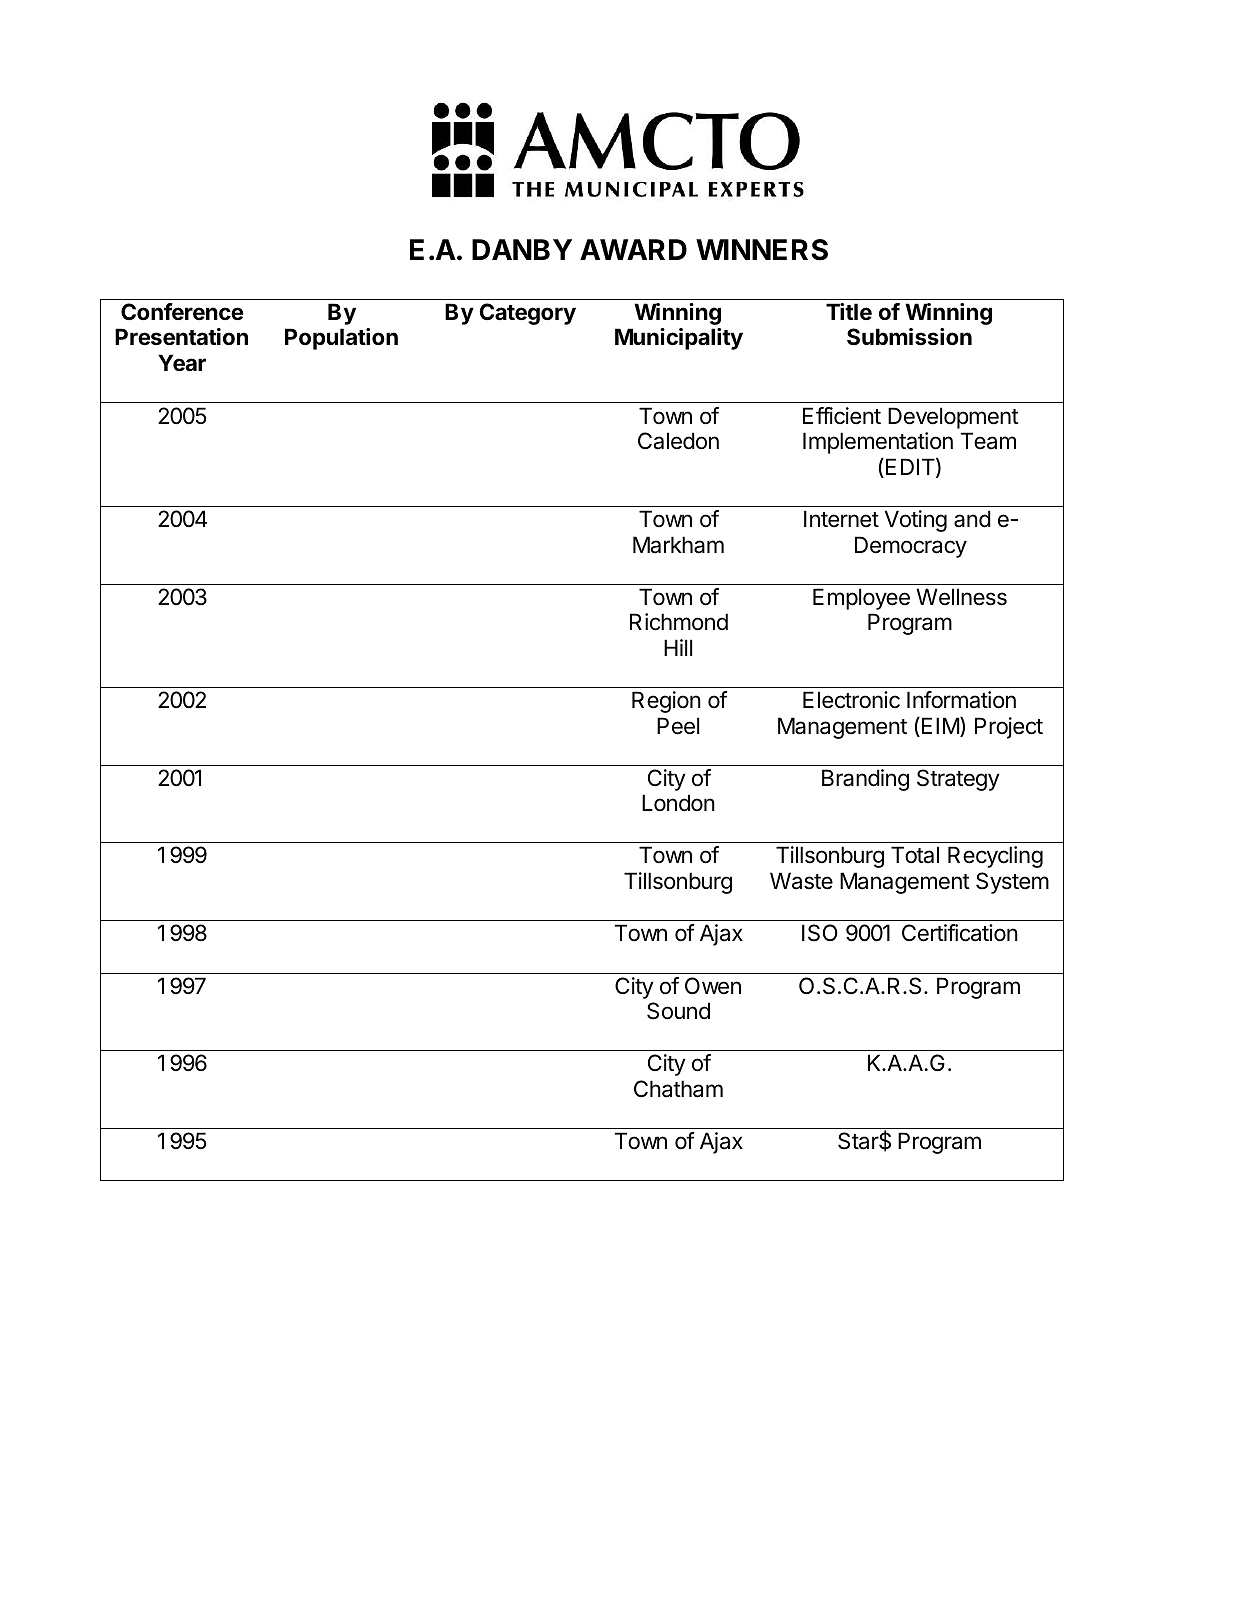  What do you see at coordinates (678, 1011) in the screenshot?
I see `Sound` at bounding box center [678, 1011].
